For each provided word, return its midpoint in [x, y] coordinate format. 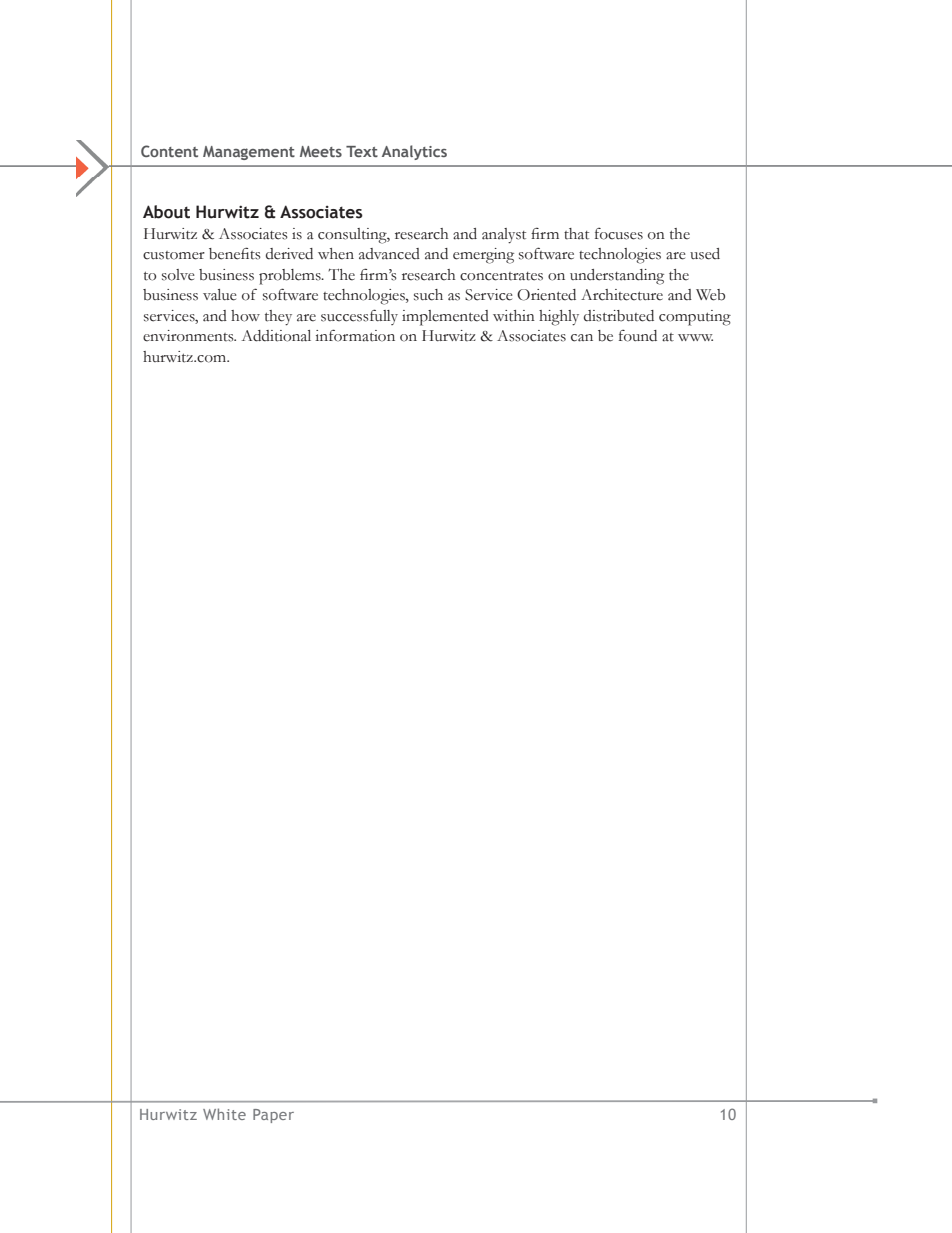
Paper [273, 1116]
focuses [619, 234]
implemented [445, 318]
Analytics [414, 152]
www [695, 337]
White [224, 1114]
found [638, 336]
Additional [276, 336]
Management [249, 153]
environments [189, 336]
